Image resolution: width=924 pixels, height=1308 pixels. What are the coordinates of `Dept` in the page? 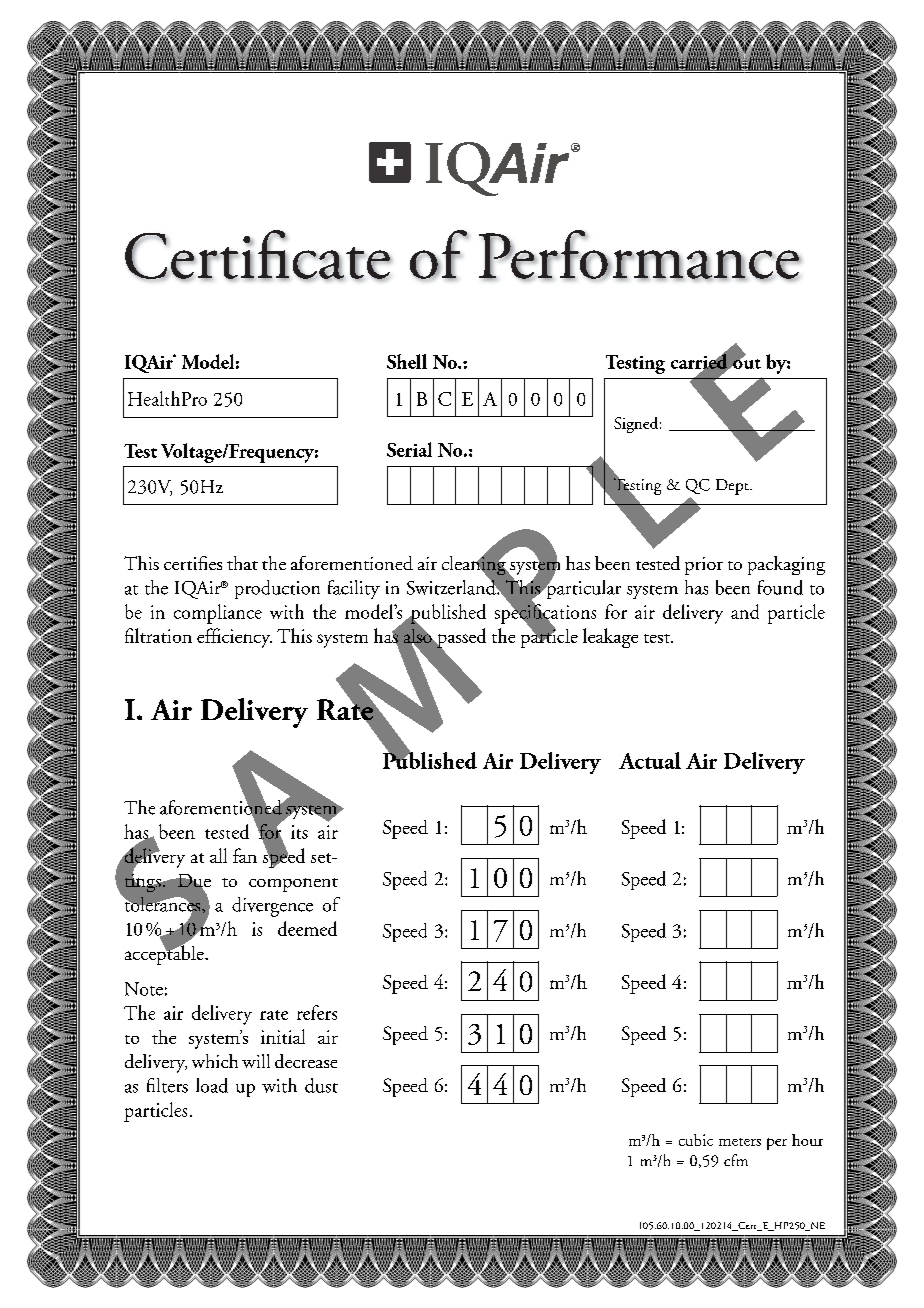 It's located at (733, 487).
